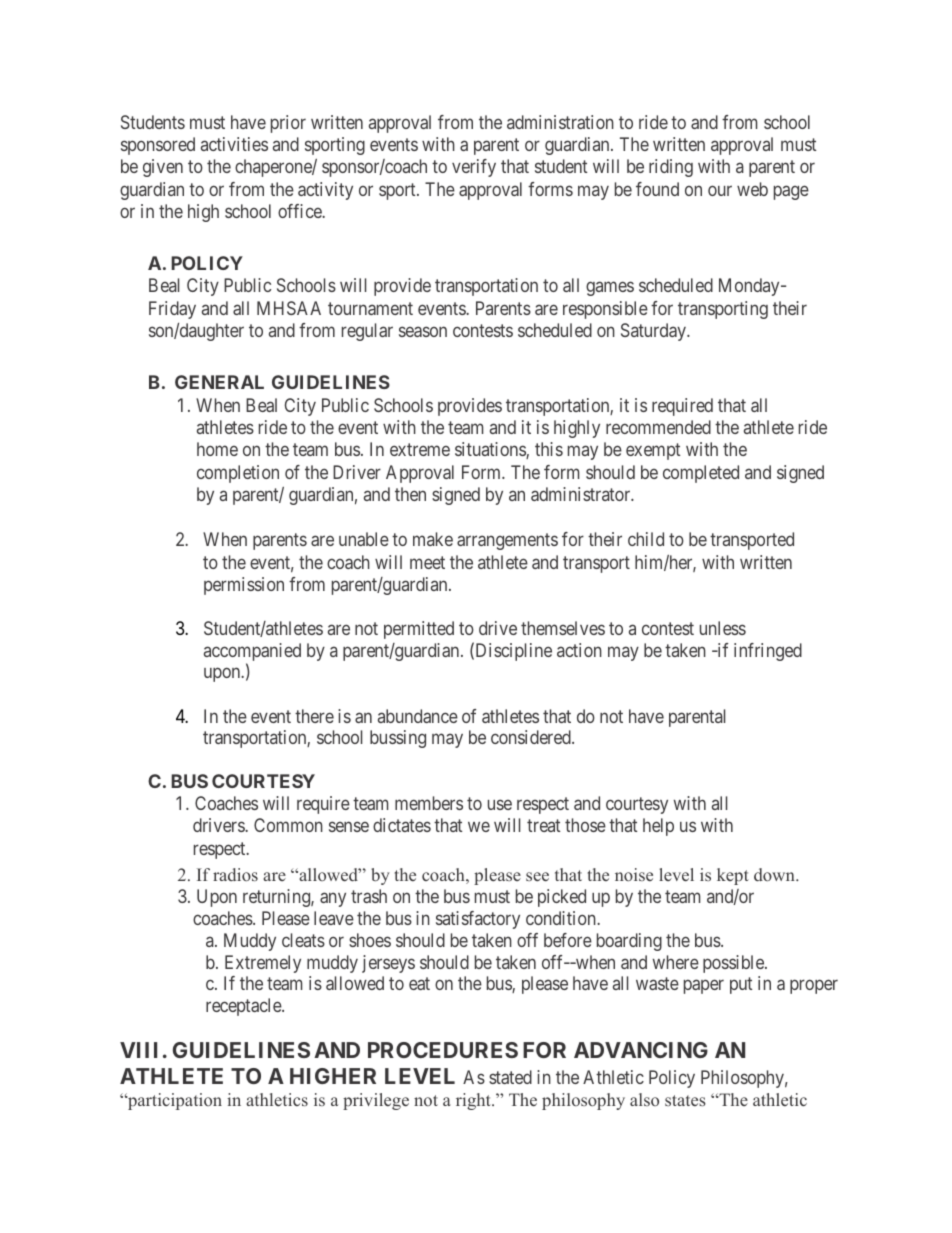  Describe the element at coordinates (723, 628) in the page. I see `unless` at that location.
